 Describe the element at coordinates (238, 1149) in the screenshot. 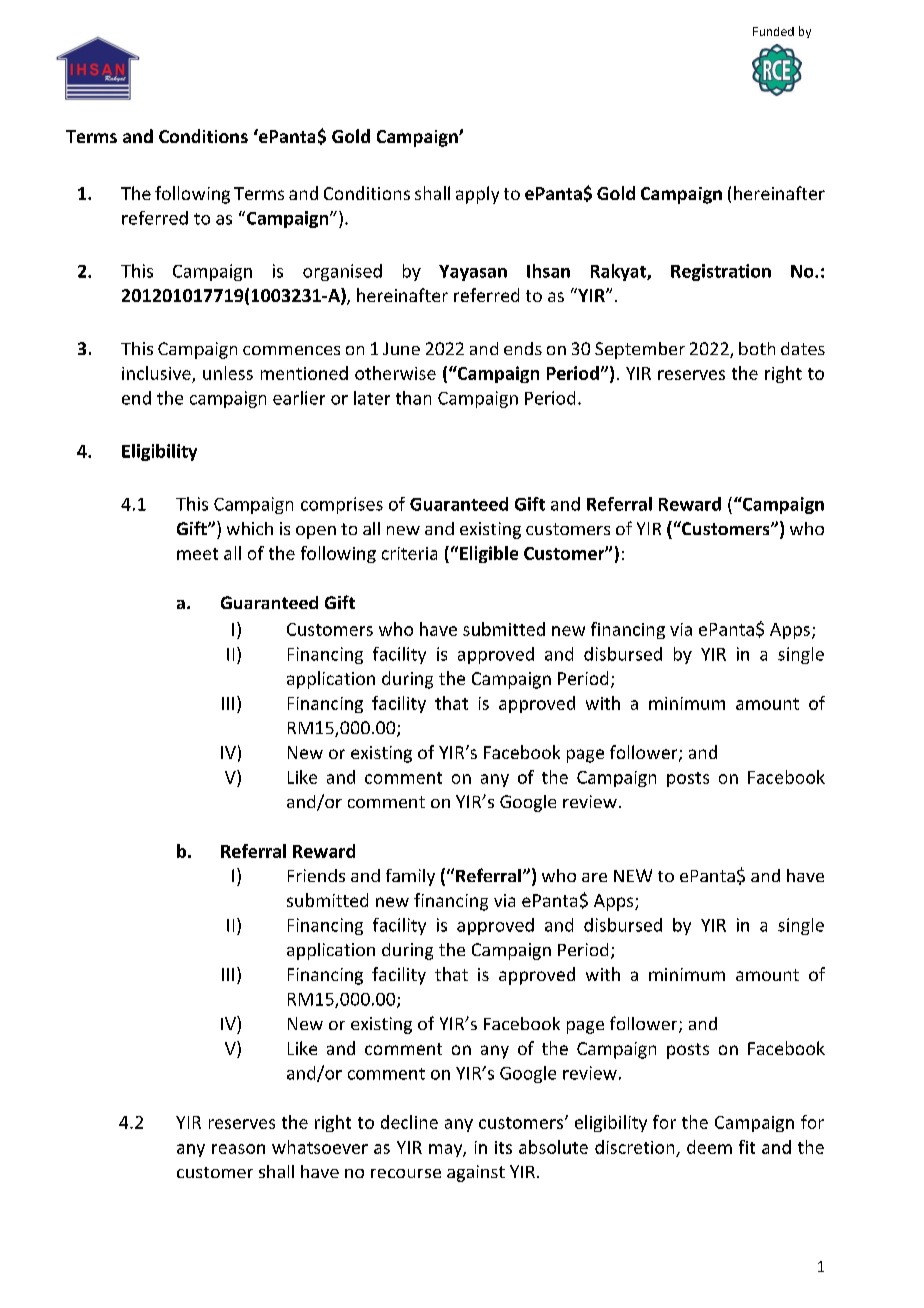

I see `reason` at that location.
